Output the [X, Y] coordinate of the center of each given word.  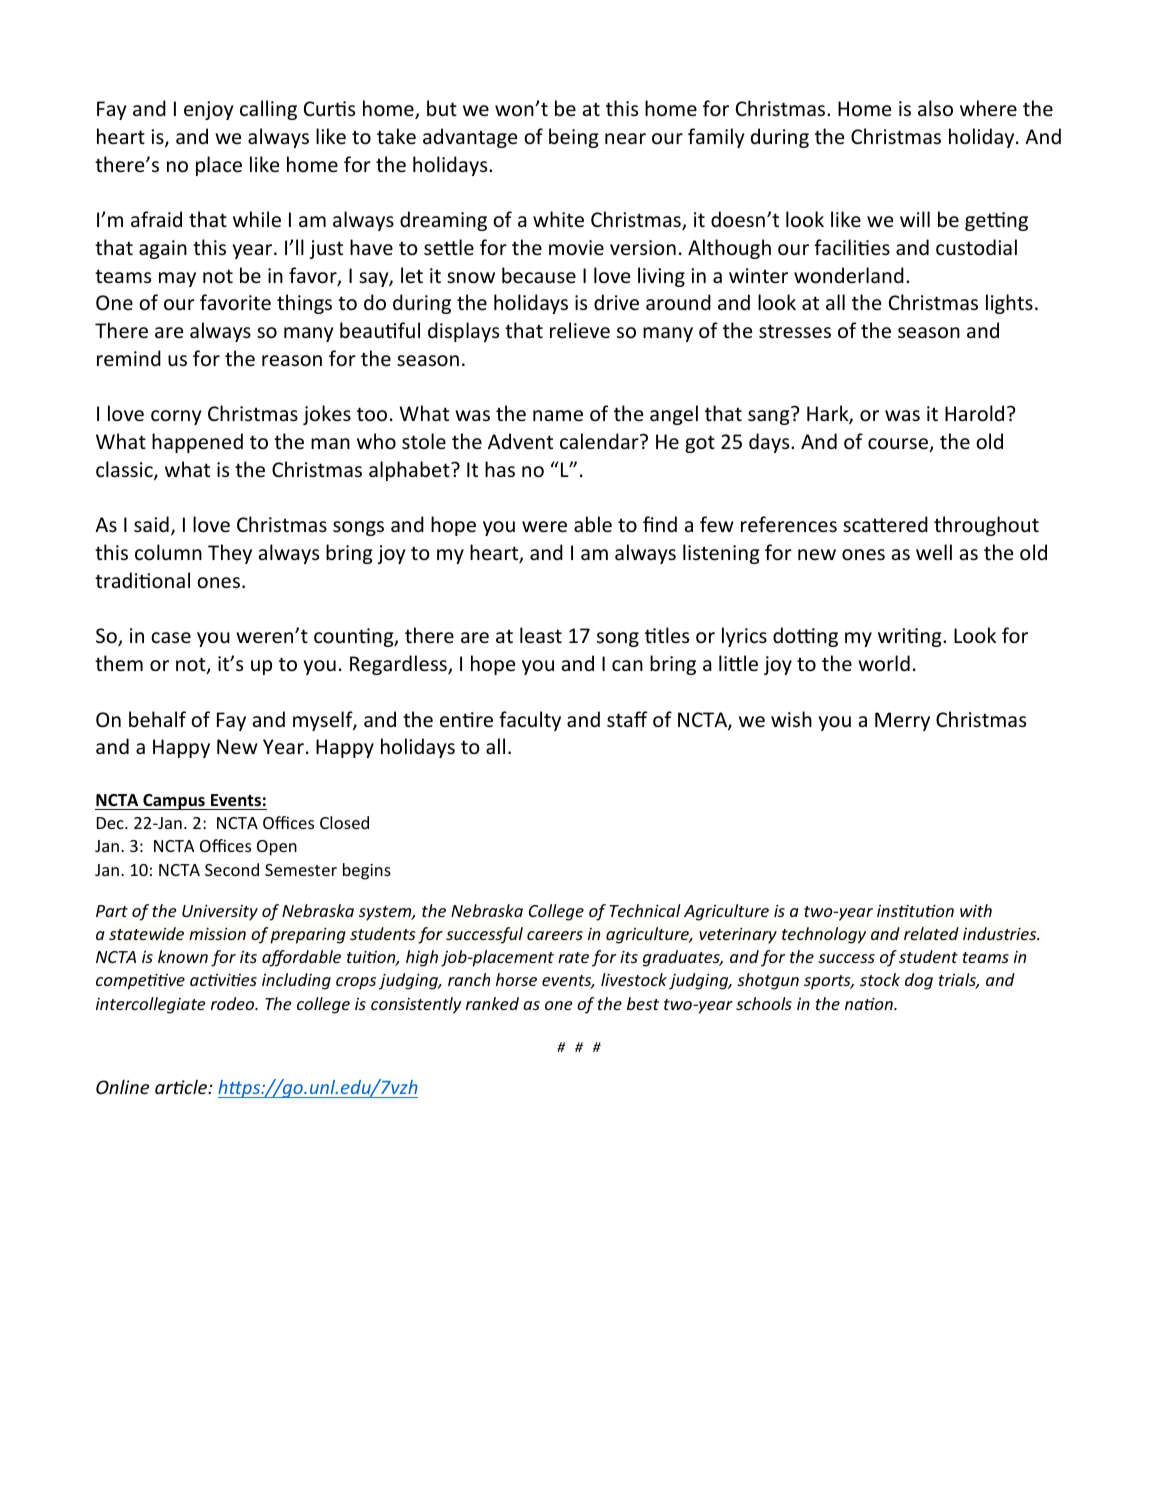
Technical [645, 910]
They [230, 554]
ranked [492, 1003]
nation [870, 1004]
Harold [974, 413]
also [935, 108]
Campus [174, 802]
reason [292, 361]
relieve [580, 330]
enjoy [208, 110]
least [541, 635]
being [573, 138]
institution [915, 911]
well [934, 552]
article [182, 1087]
